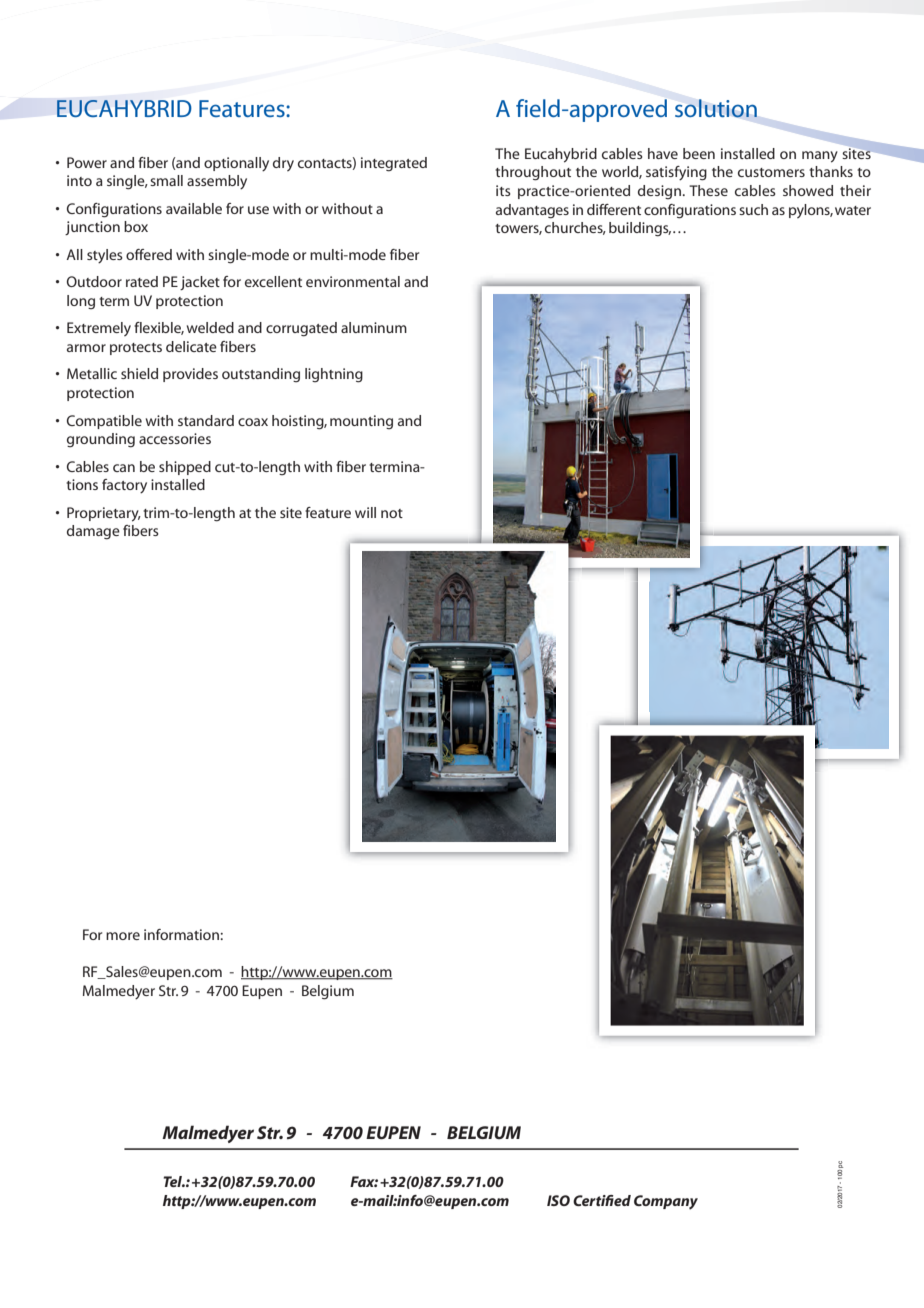  I want to click on Certified, so click(602, 1200).
